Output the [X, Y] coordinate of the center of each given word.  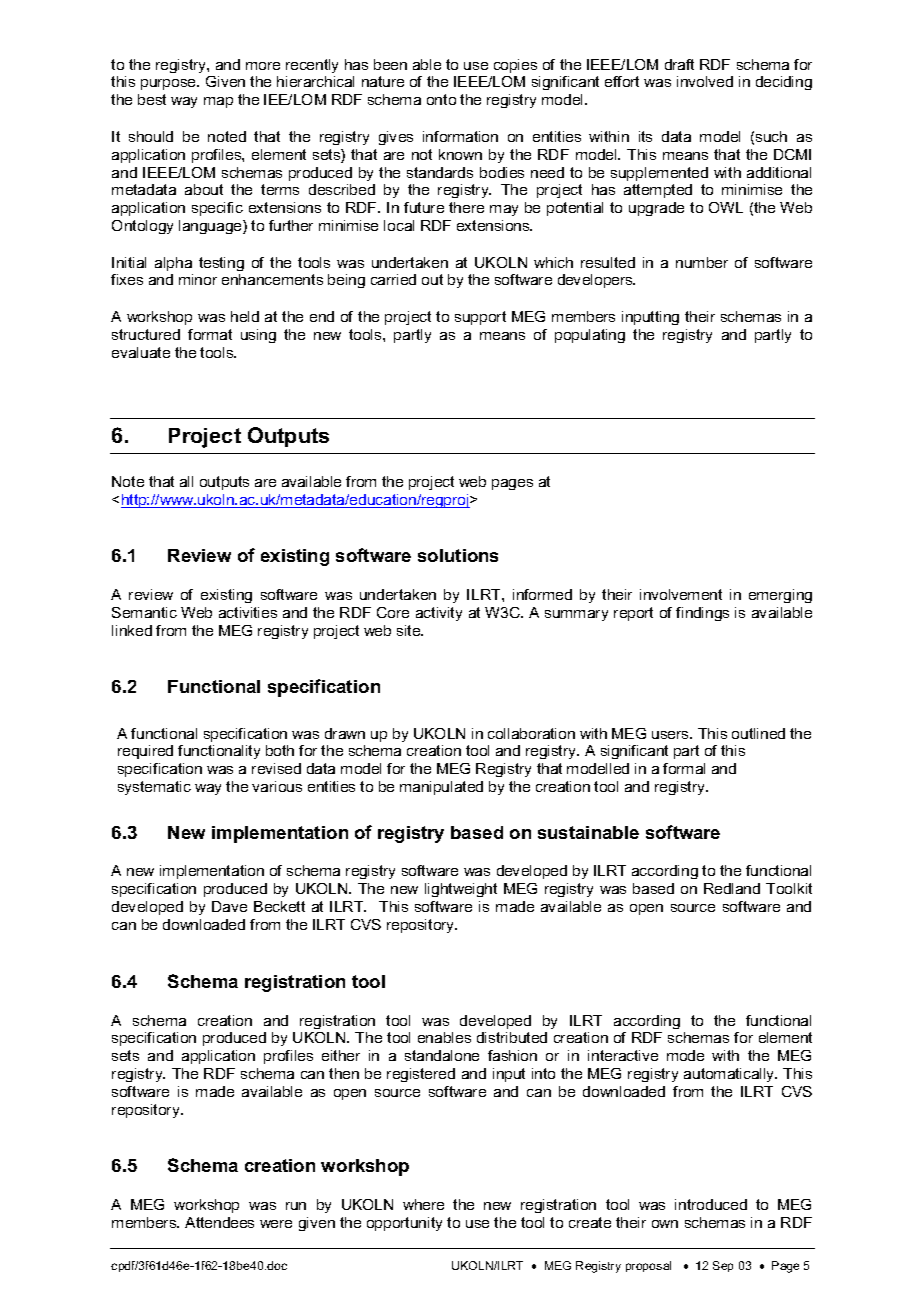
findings [702, 614]
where [423, 1204]
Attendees [219, 1222]
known [460, 154]
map [218, 102]
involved [705, 81]
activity [439, 614]
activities [248, 612]
